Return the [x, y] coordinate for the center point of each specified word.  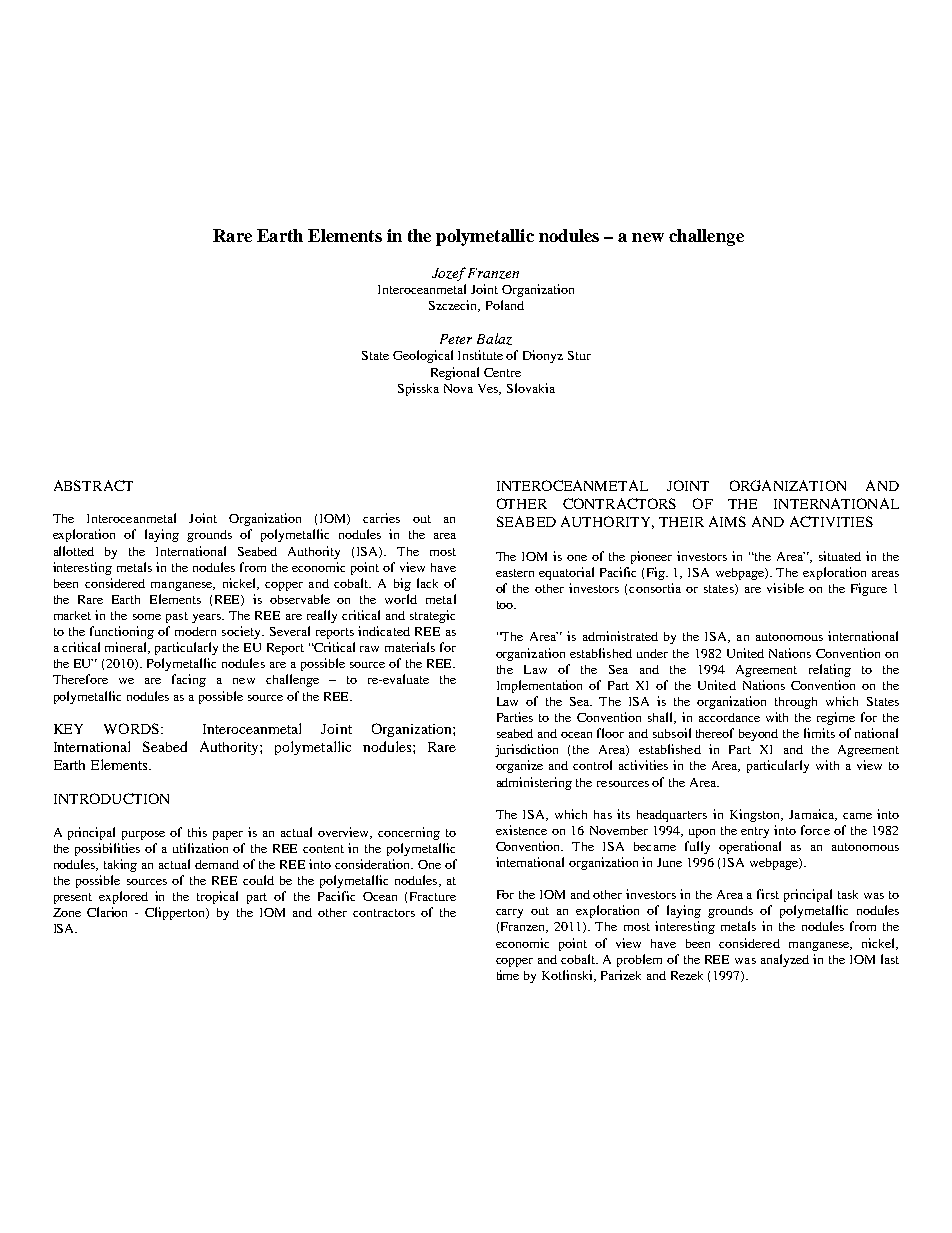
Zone [67, 912]
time [508, 975]
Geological [423, 356]
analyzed [785, 960]
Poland [505, 305]
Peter [456, 339]
